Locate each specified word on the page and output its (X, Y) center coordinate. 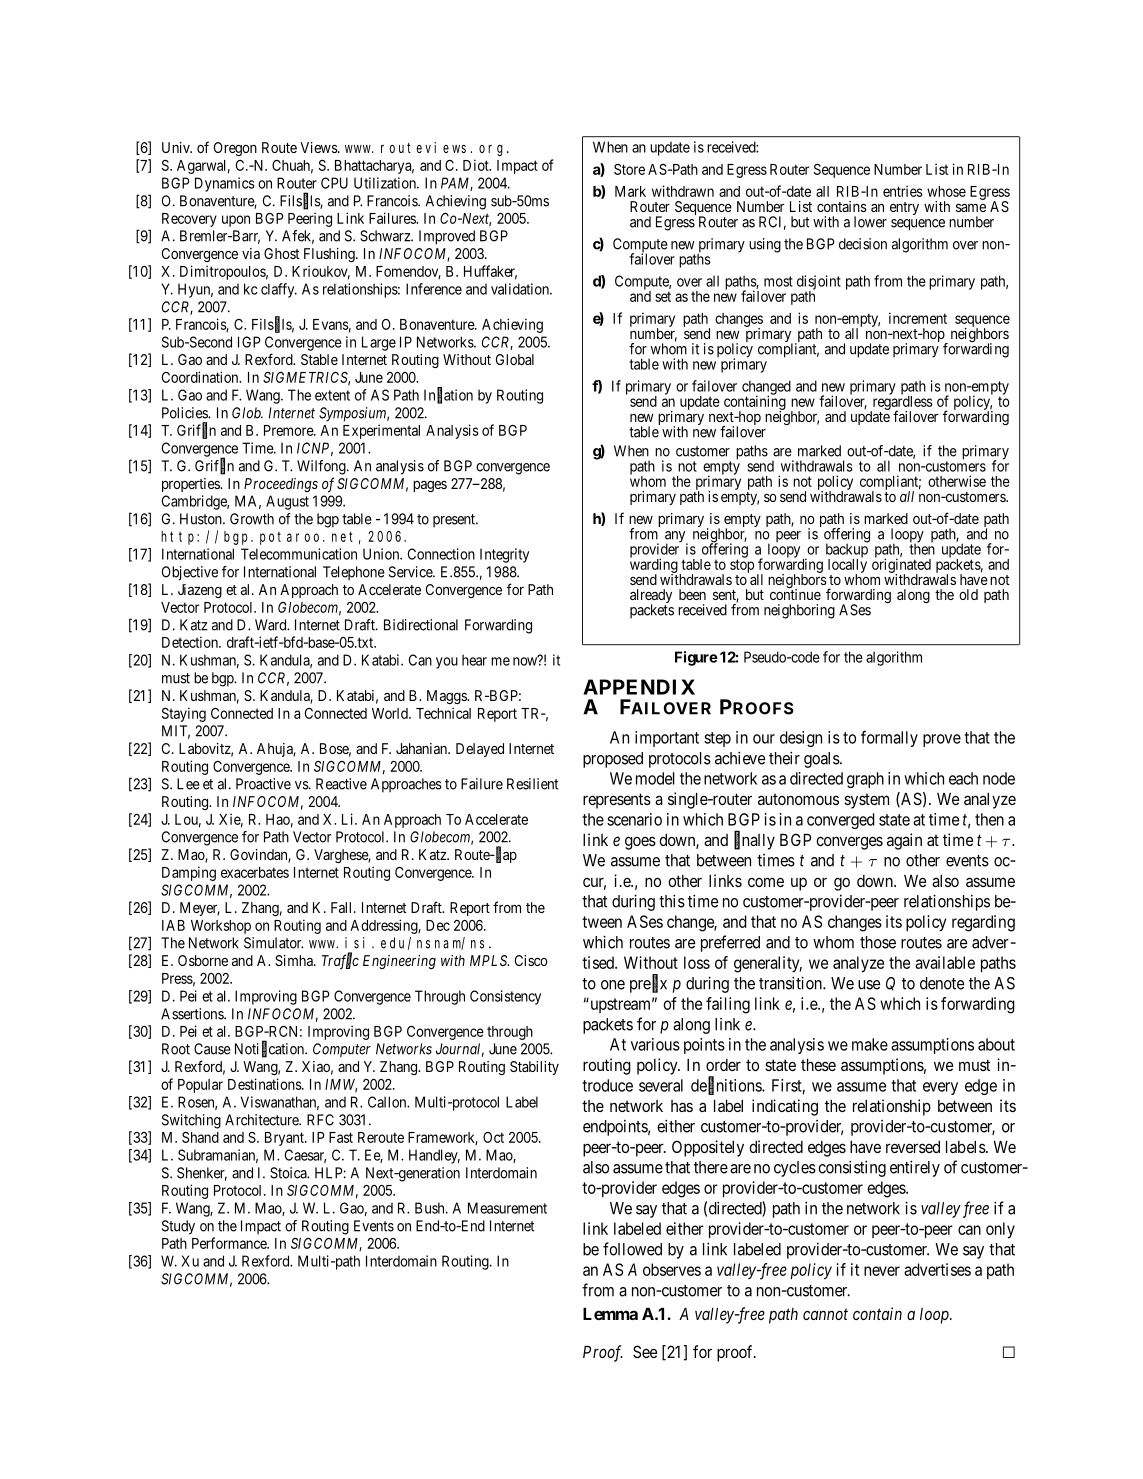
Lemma (610, 1314)
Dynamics (225, 184)
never (882, 1271)
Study (178, 1227)
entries (903, 191)
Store (629, 169)
